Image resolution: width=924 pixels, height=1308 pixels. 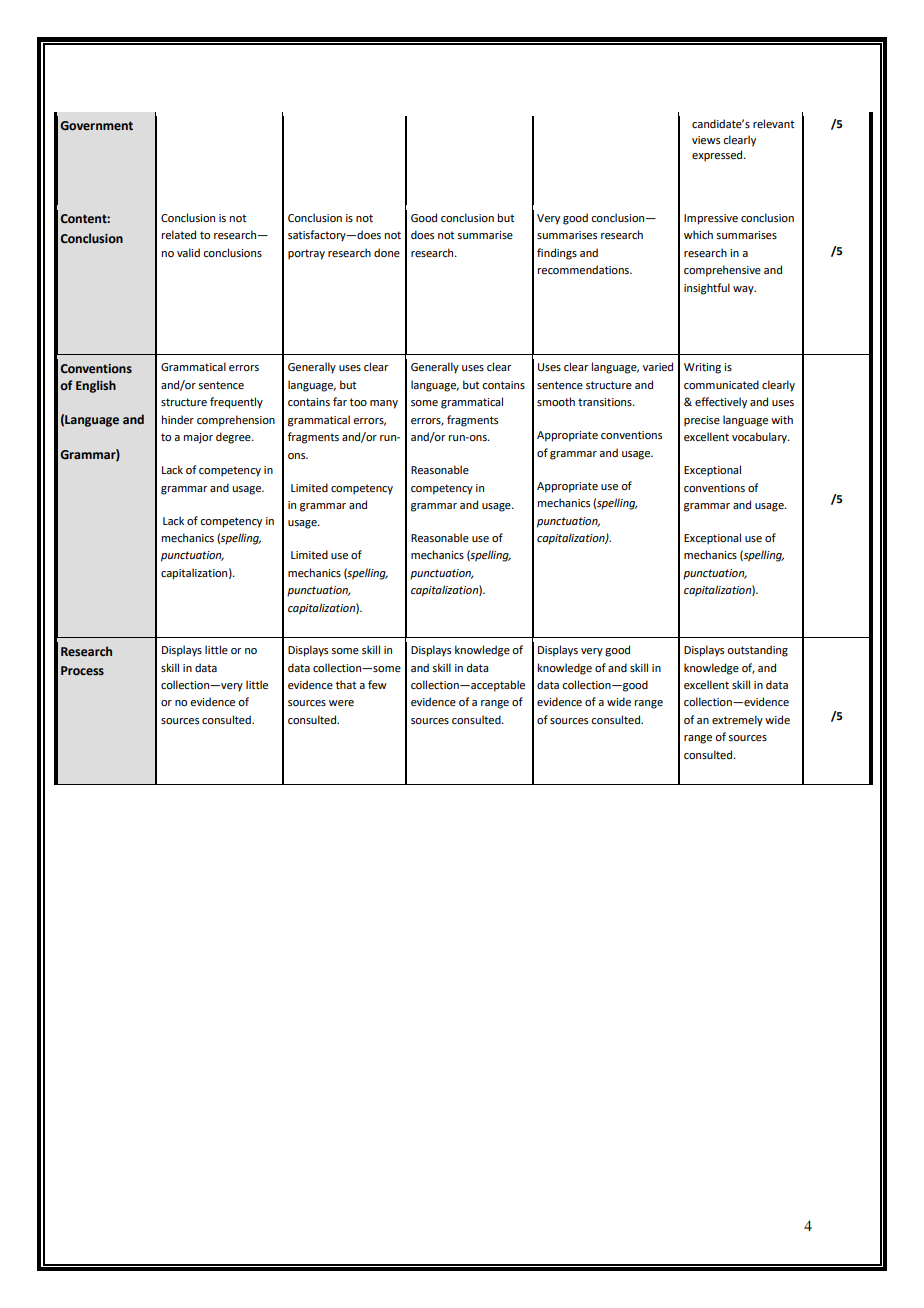 What do you see at coordinates (377, 684) in the screenshot?
I see `few` at bounding box center [377, 684].
